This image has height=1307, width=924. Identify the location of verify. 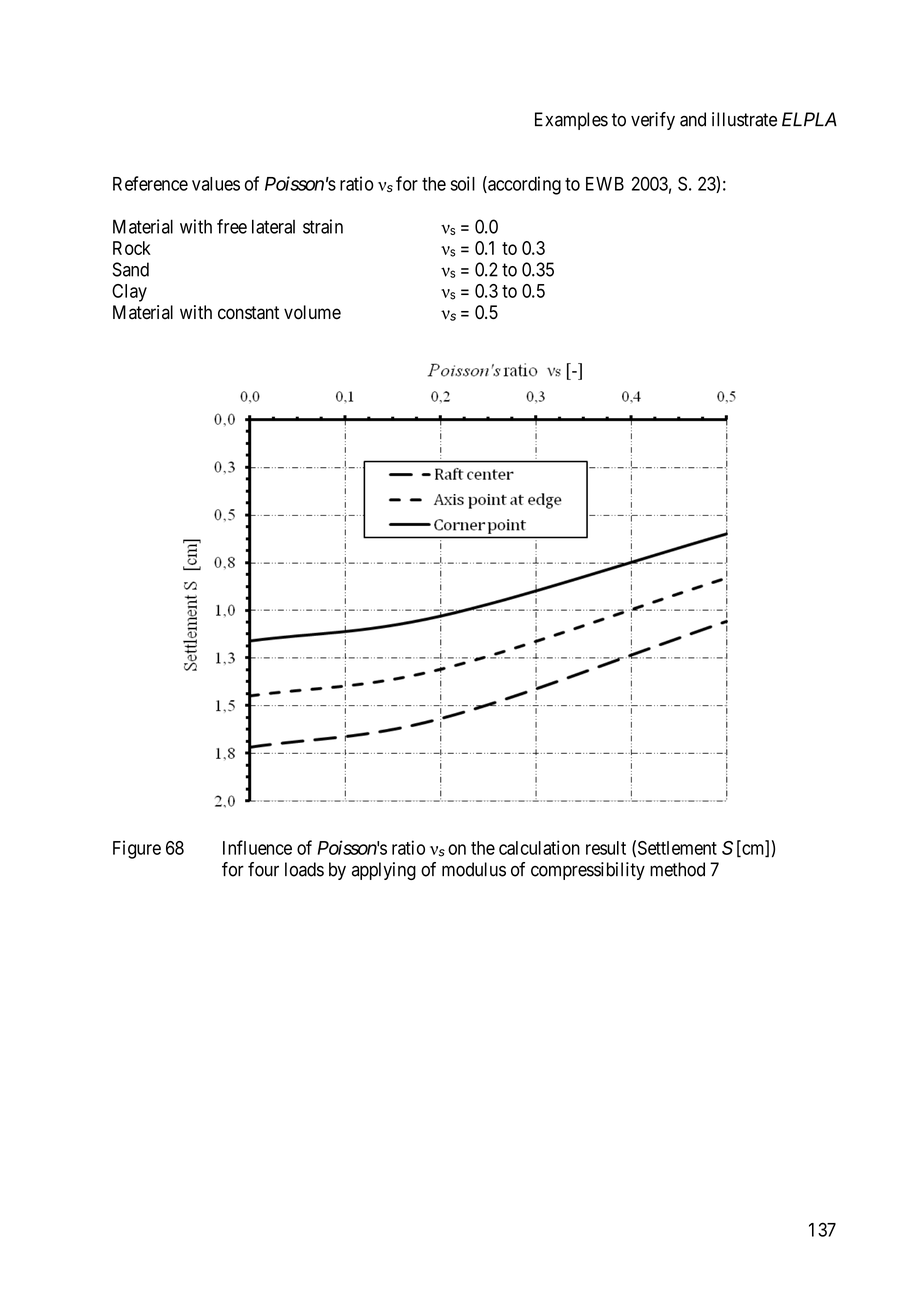
(653, 121).
